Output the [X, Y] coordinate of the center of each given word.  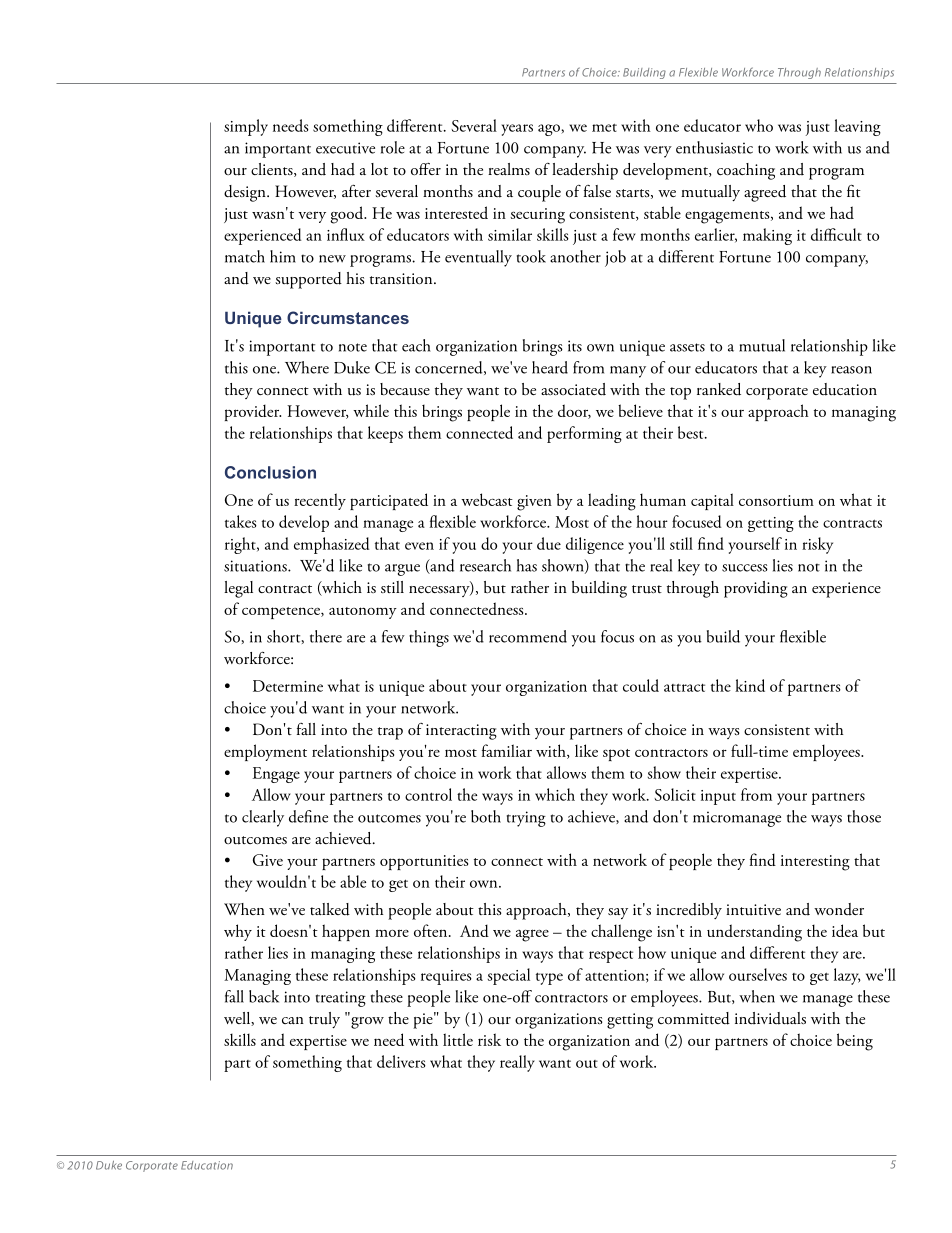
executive [345, 148]
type [549, 978]
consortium [776, 500]
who [759, 125]
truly [324, 1020]
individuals [770, 1018]
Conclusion [270, 472]
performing [584, 434]
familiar [507, 750]
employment [265, 752]
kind [750, 685]
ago [550, 130]
